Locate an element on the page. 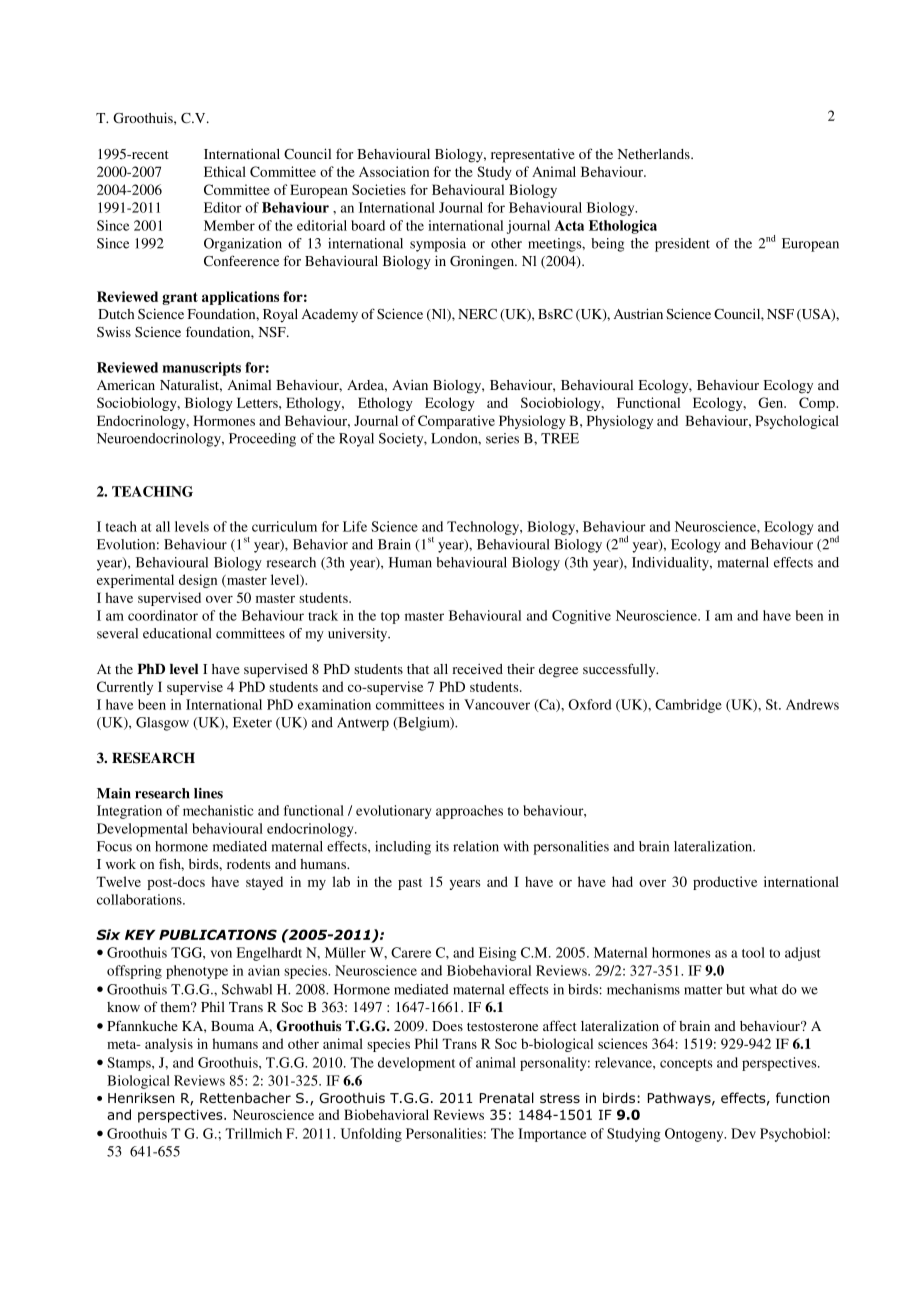 The image size is (924, 1308). productive is located at coordinates (725, 883).
